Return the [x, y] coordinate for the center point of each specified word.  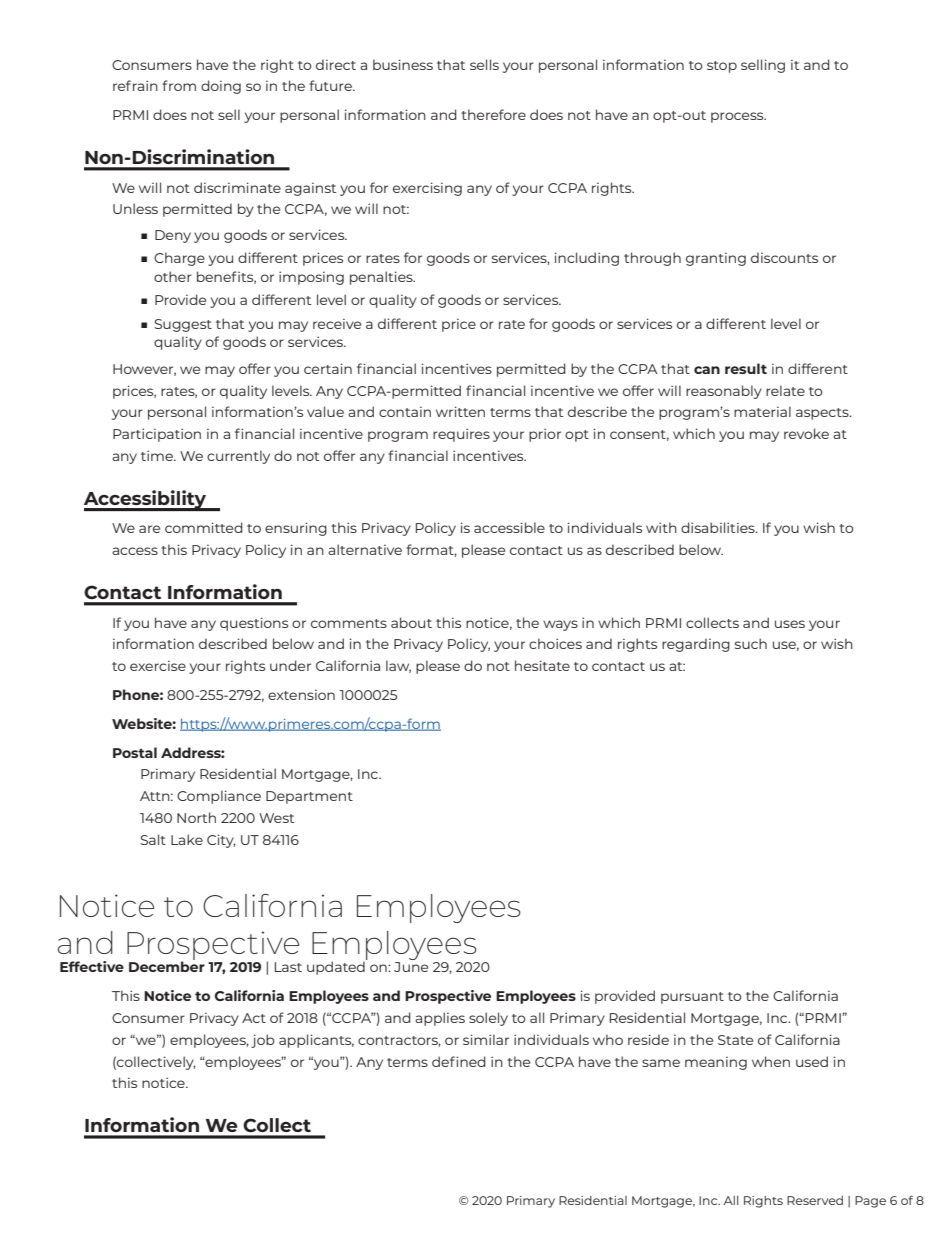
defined [459, 1061]
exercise [158, 665]
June [411, 967]
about [411, 622]
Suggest [183, 325]
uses [790, 624]
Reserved [815, 1200]
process [738, 117]
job [263, 1041]
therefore [493, 114]
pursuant [692, 998]
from [179, 85]
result [746, 368]
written [460, 411]
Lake [187, 839]
